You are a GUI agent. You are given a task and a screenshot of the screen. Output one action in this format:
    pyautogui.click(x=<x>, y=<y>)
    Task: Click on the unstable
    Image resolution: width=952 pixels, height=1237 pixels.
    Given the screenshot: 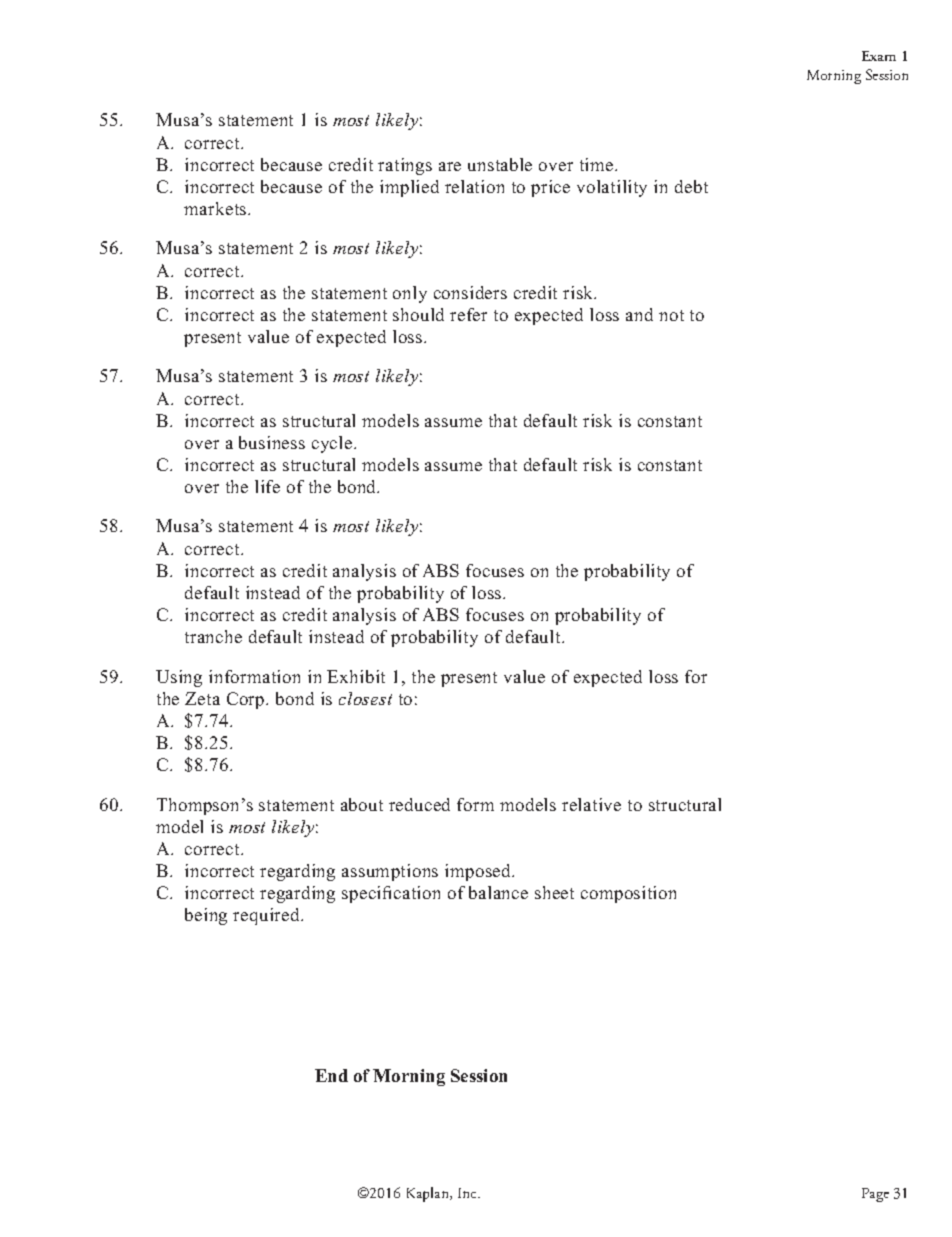 What is the action you would take?
    pyautogui.click(x=500, y=164)
